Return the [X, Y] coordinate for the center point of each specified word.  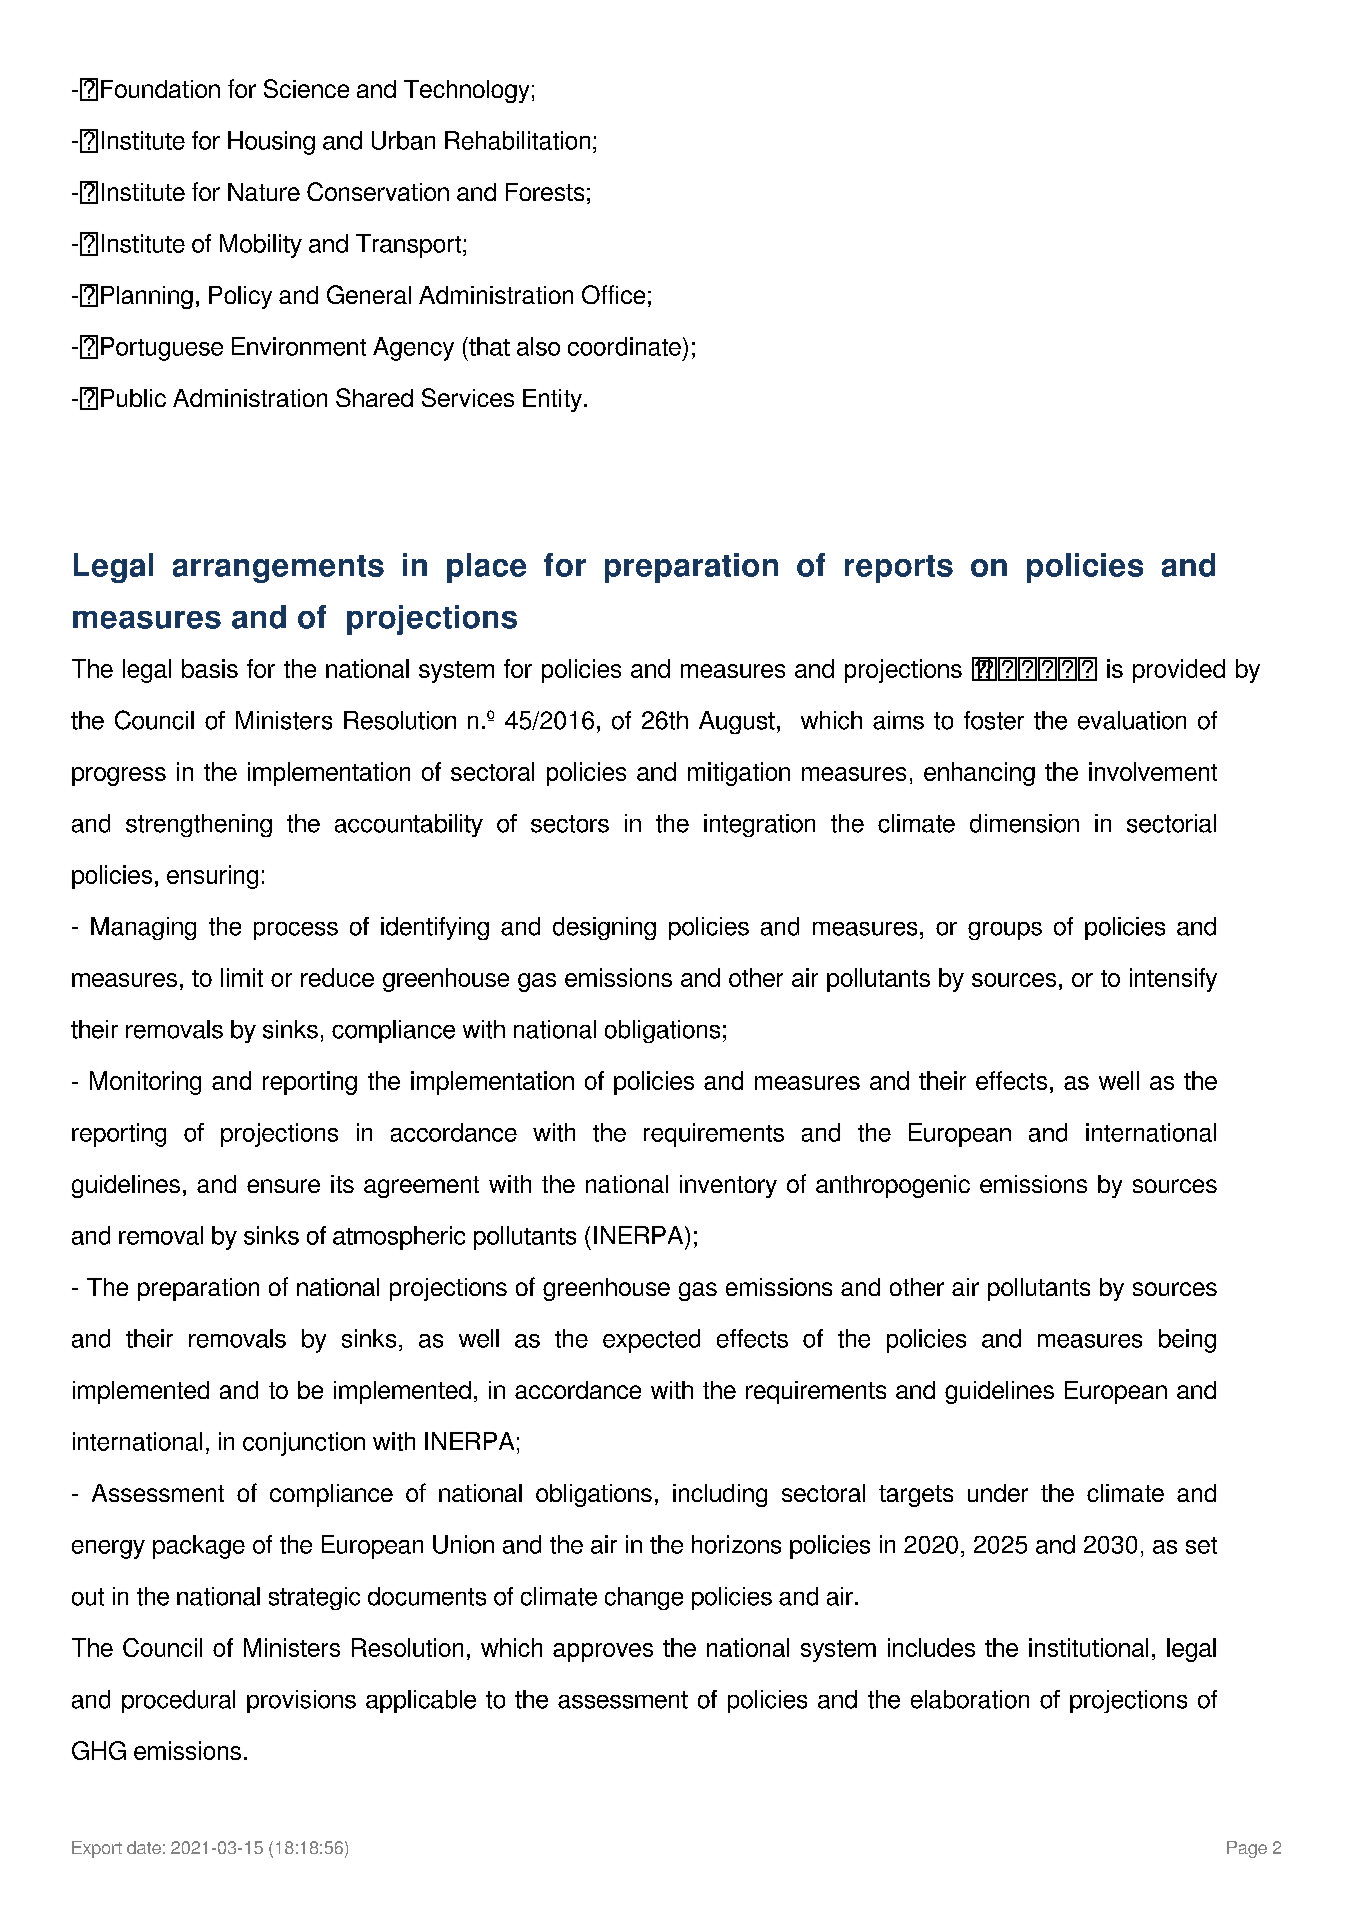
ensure [283, 1186]
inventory [728, 1186]
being [1187, 1341]
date [144, 1847]
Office [613, 294]
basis [210, 668]
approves [603, 1652]
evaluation [1132, 720]
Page [1247, 1849]
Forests [545, 192]
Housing [271, 143]
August [737, 722]
